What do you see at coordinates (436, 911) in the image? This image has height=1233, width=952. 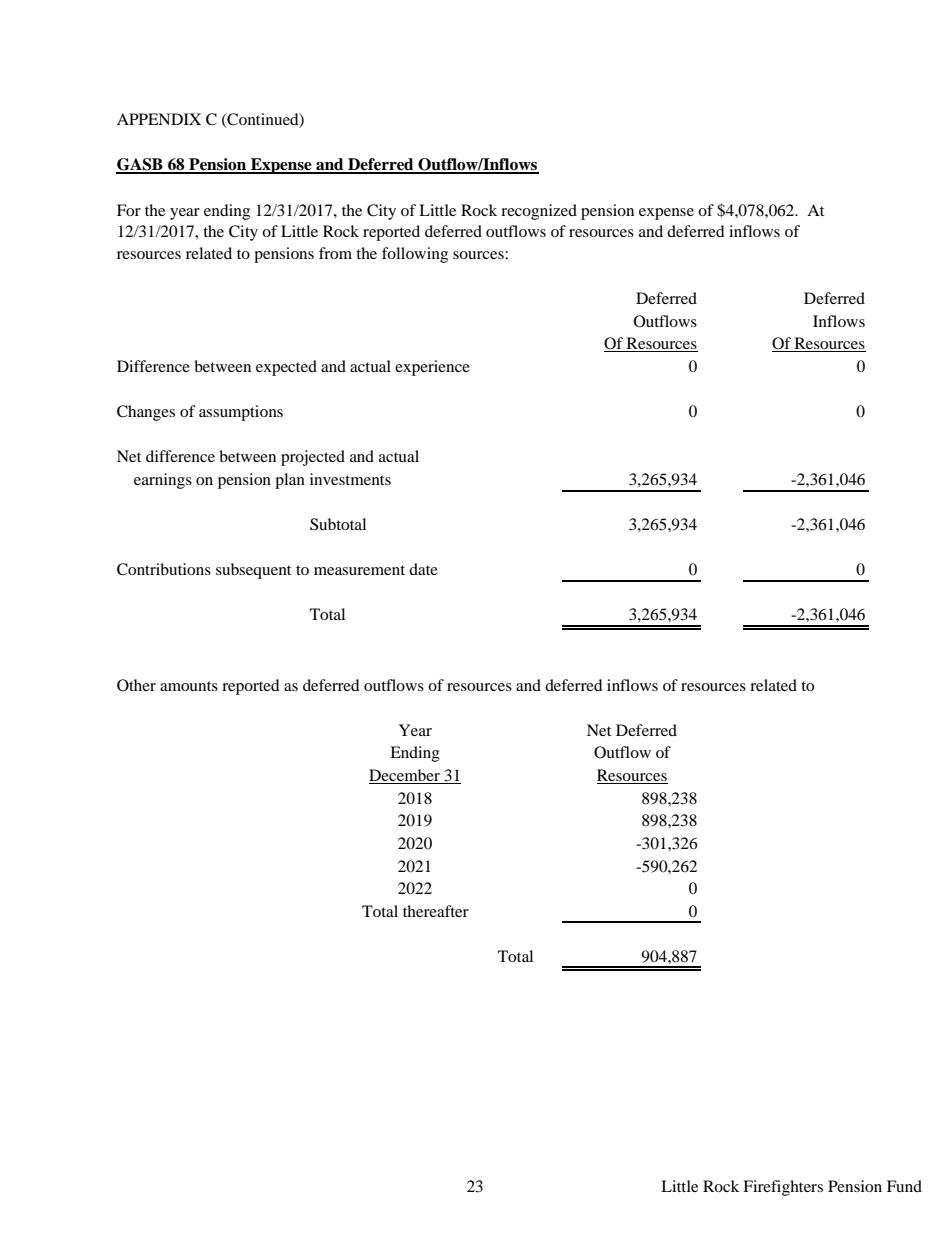 I see `thereafter` at bounding box center [436, 911].
